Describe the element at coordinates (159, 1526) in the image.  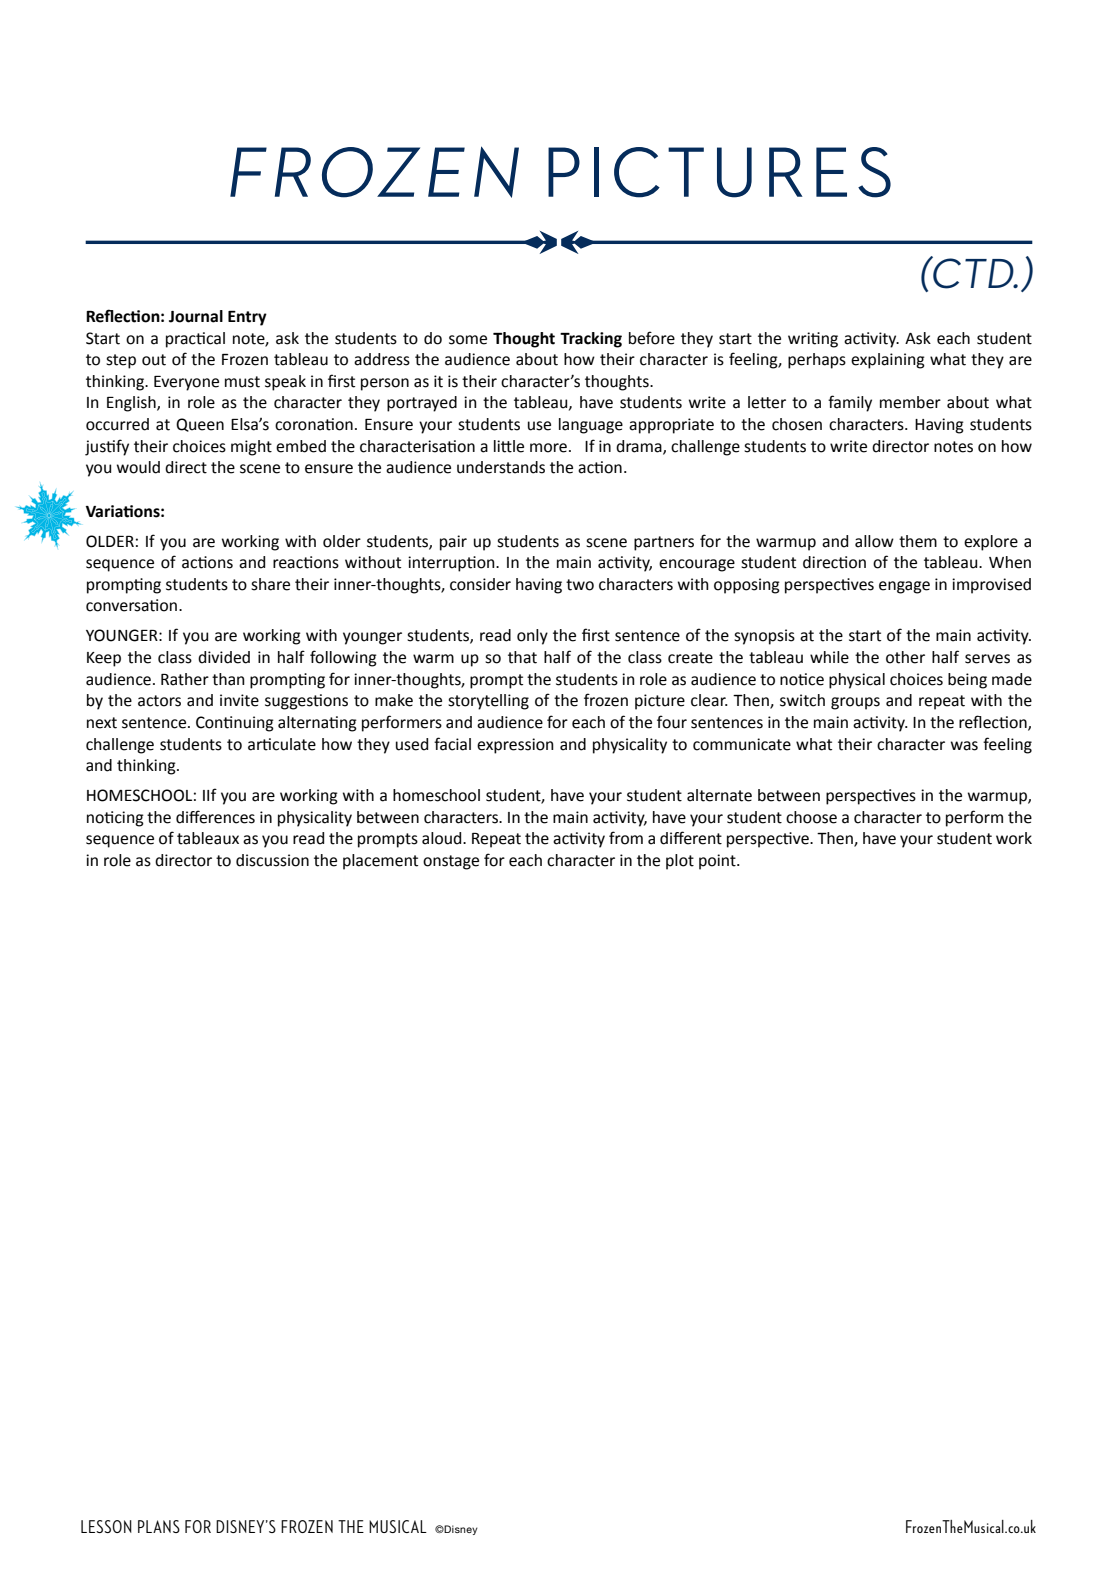
I see `PLANS` at that location.
